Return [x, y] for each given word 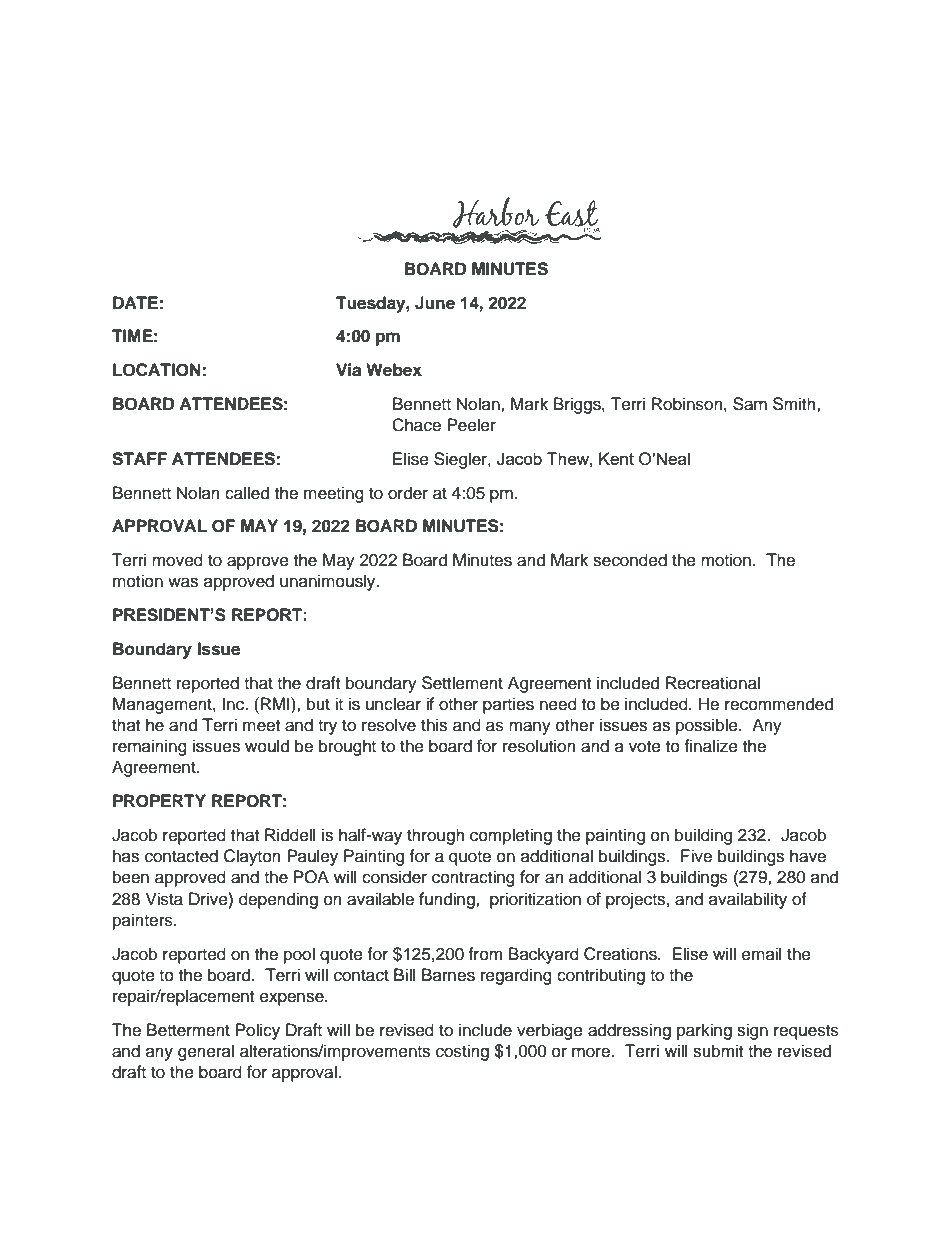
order [408, 493]
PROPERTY [159, 801]
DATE [135, 302]
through [436, 836]
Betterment [188, 1030]
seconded [630, 560]
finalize [711, 746]
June [435, 303]
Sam [750, 404]
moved [177, 560]
